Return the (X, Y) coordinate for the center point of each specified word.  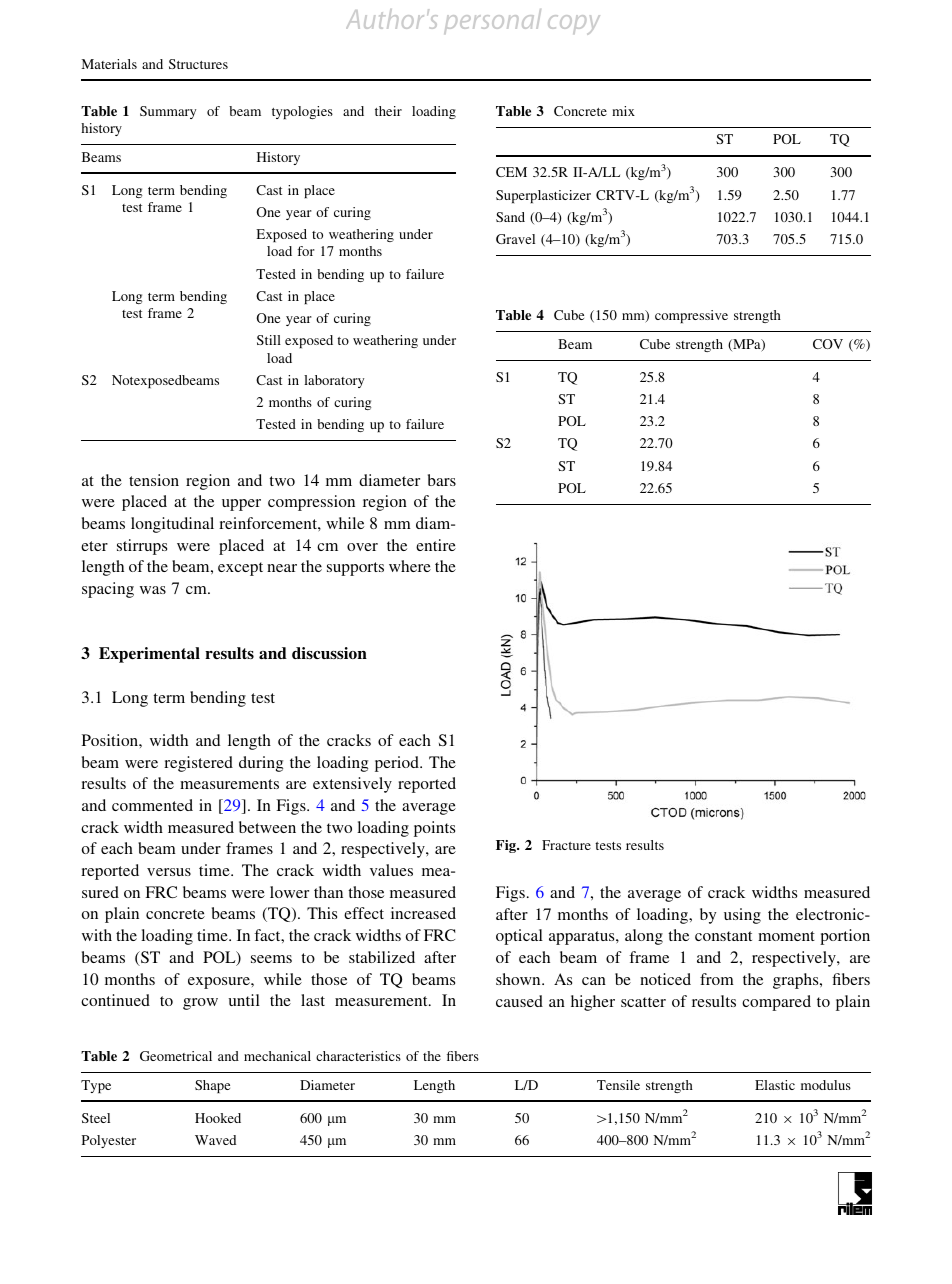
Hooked (218, 1118)
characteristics (358, 1056)
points (434, 829)
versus (169, 872)
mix (623, 111)
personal (492, 21)
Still (269, 340)
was (153, 590)
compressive (691, 316)
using (742, 916)
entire (436, 545)
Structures (198, 64)
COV (828, 344)
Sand (510, 217)
